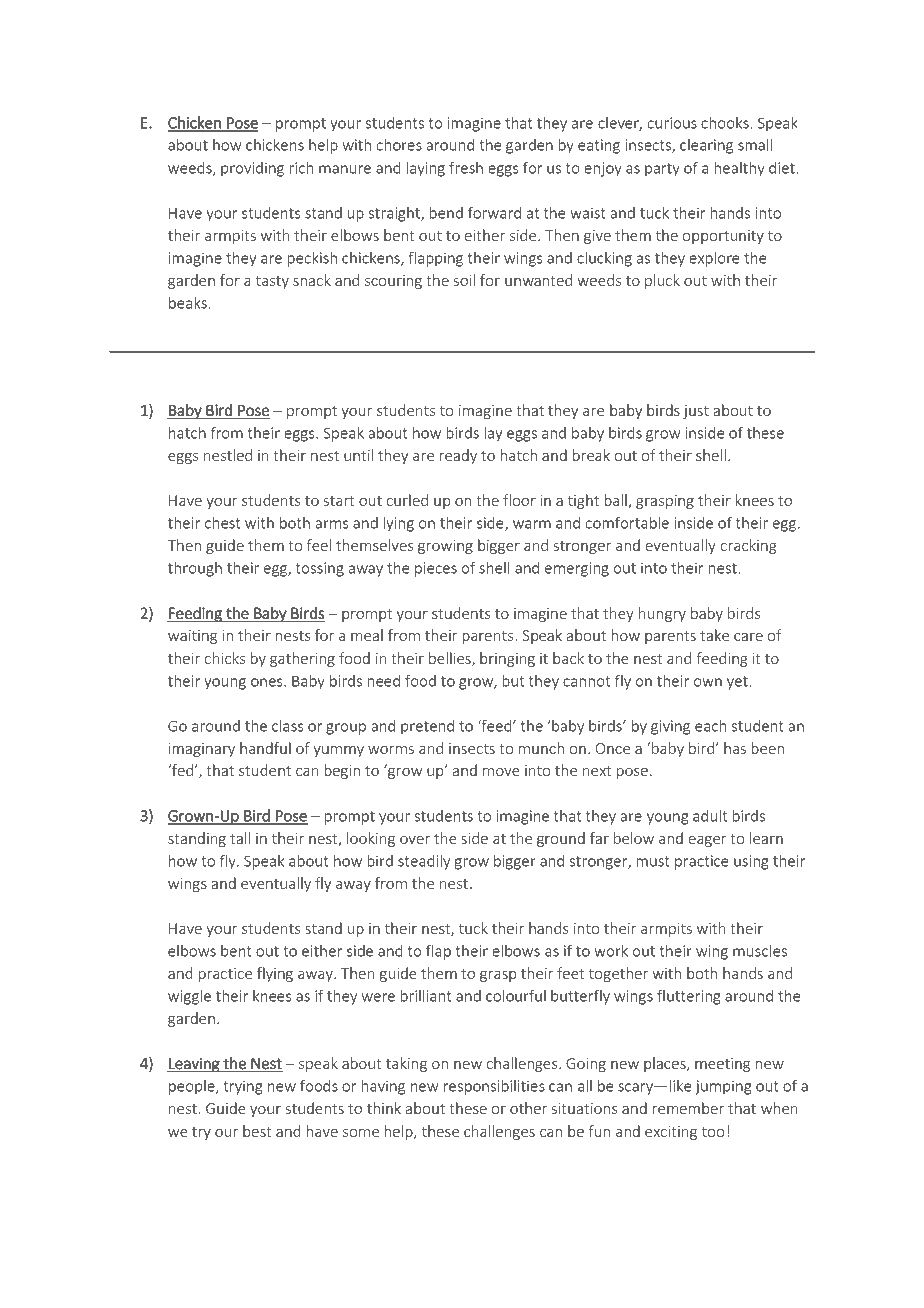  I want to click on until, so click(358, 455).
